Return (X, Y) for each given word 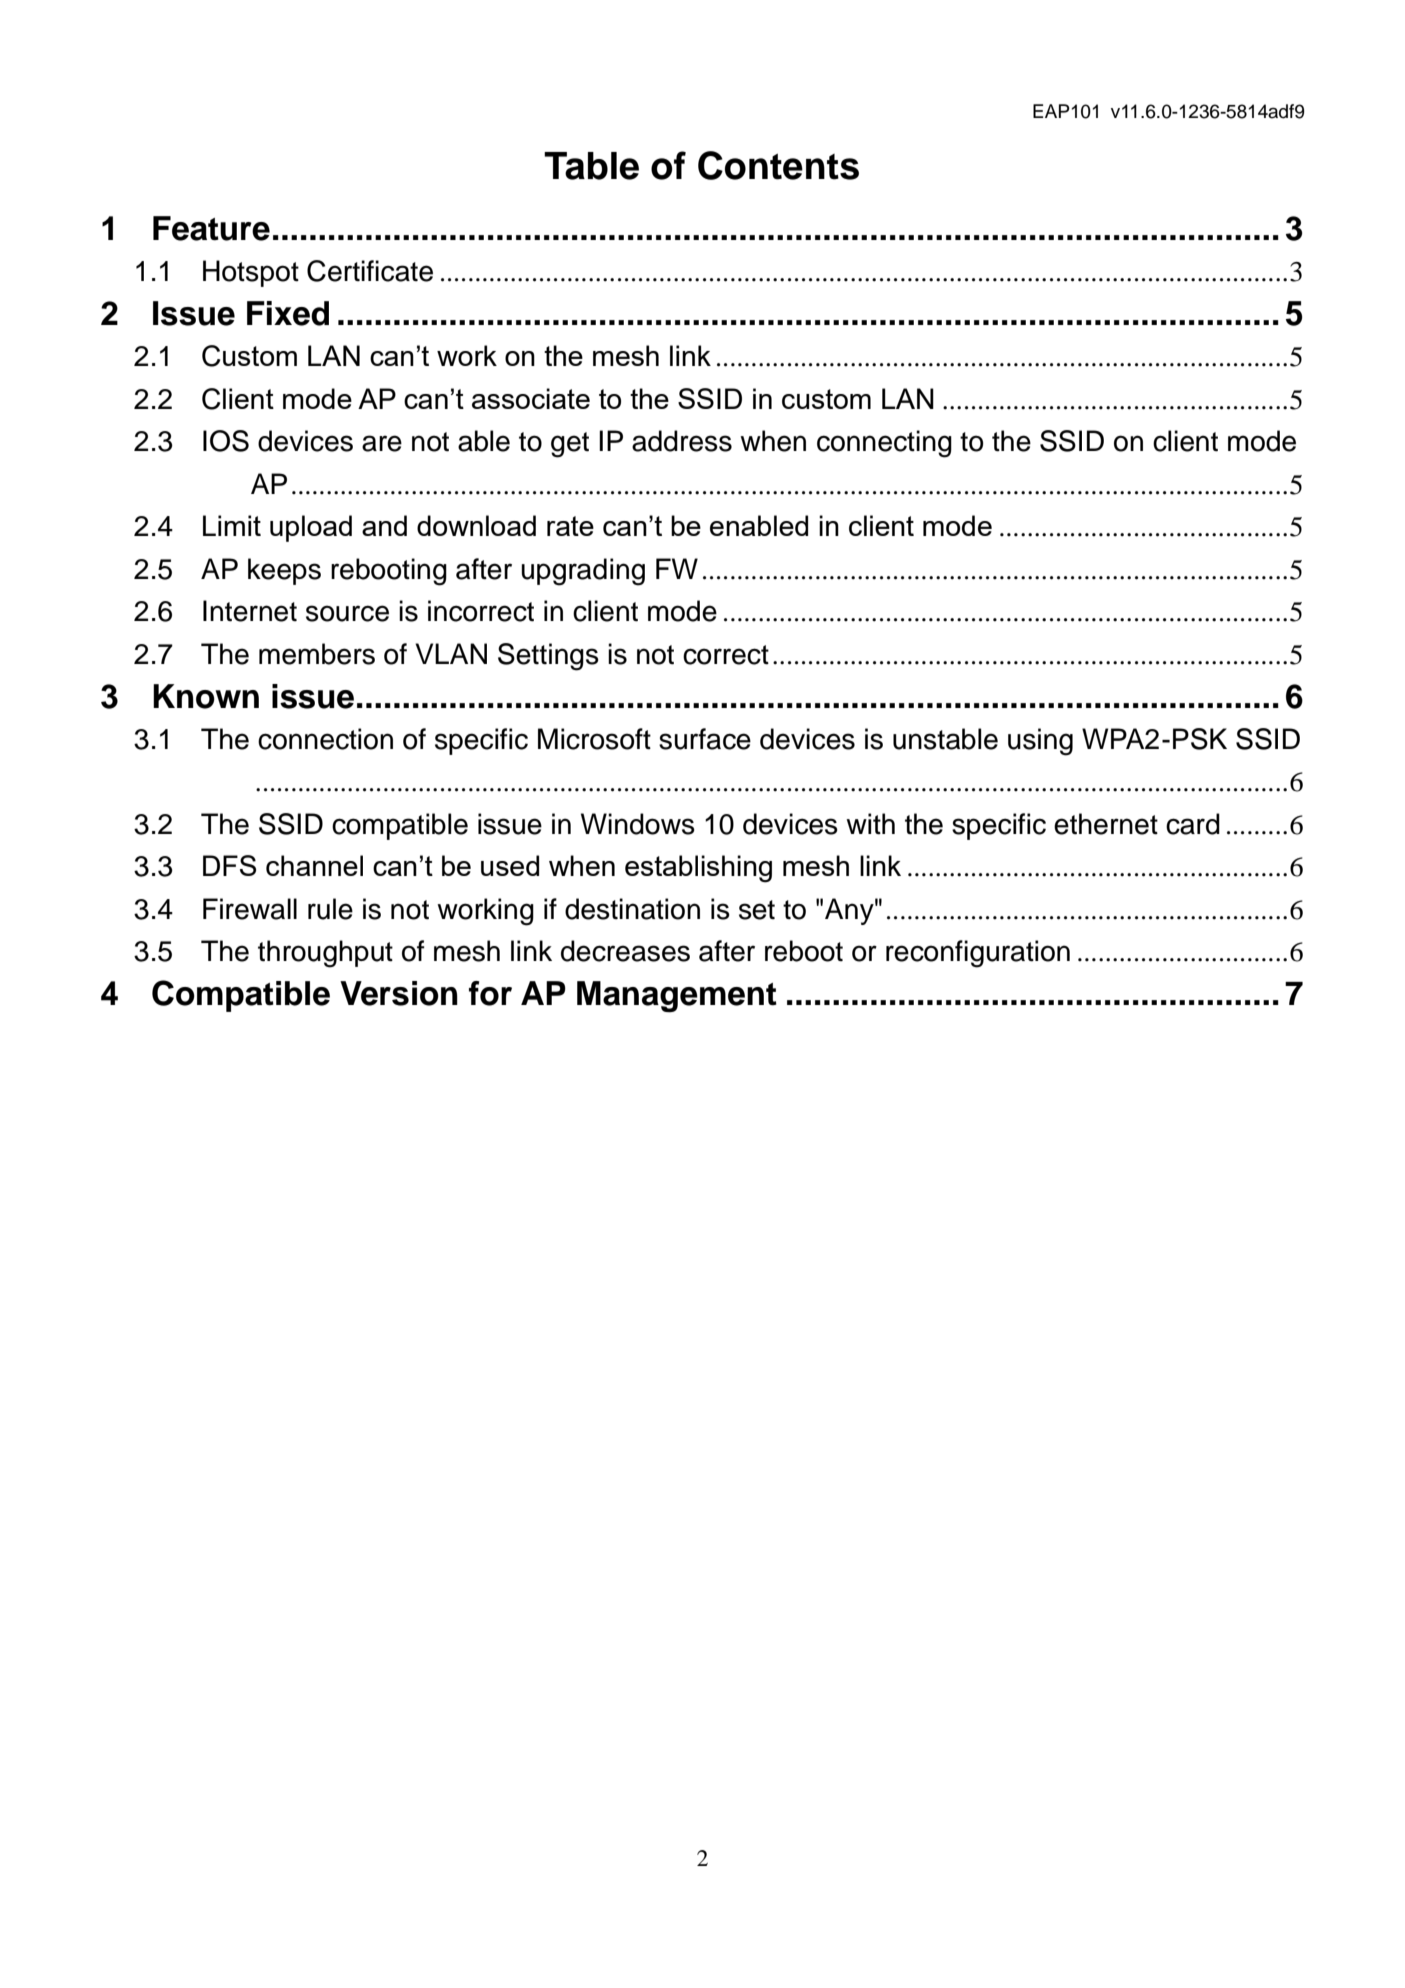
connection (325, 739)
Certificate (370, 271)
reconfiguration (978, 954)
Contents (778, 165)
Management (677, 997)
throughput (325, 954)
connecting (884, 444)
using (1040, 742)
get (570, 445)
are (382, 443)
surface (705, 739)
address (682, 441)
